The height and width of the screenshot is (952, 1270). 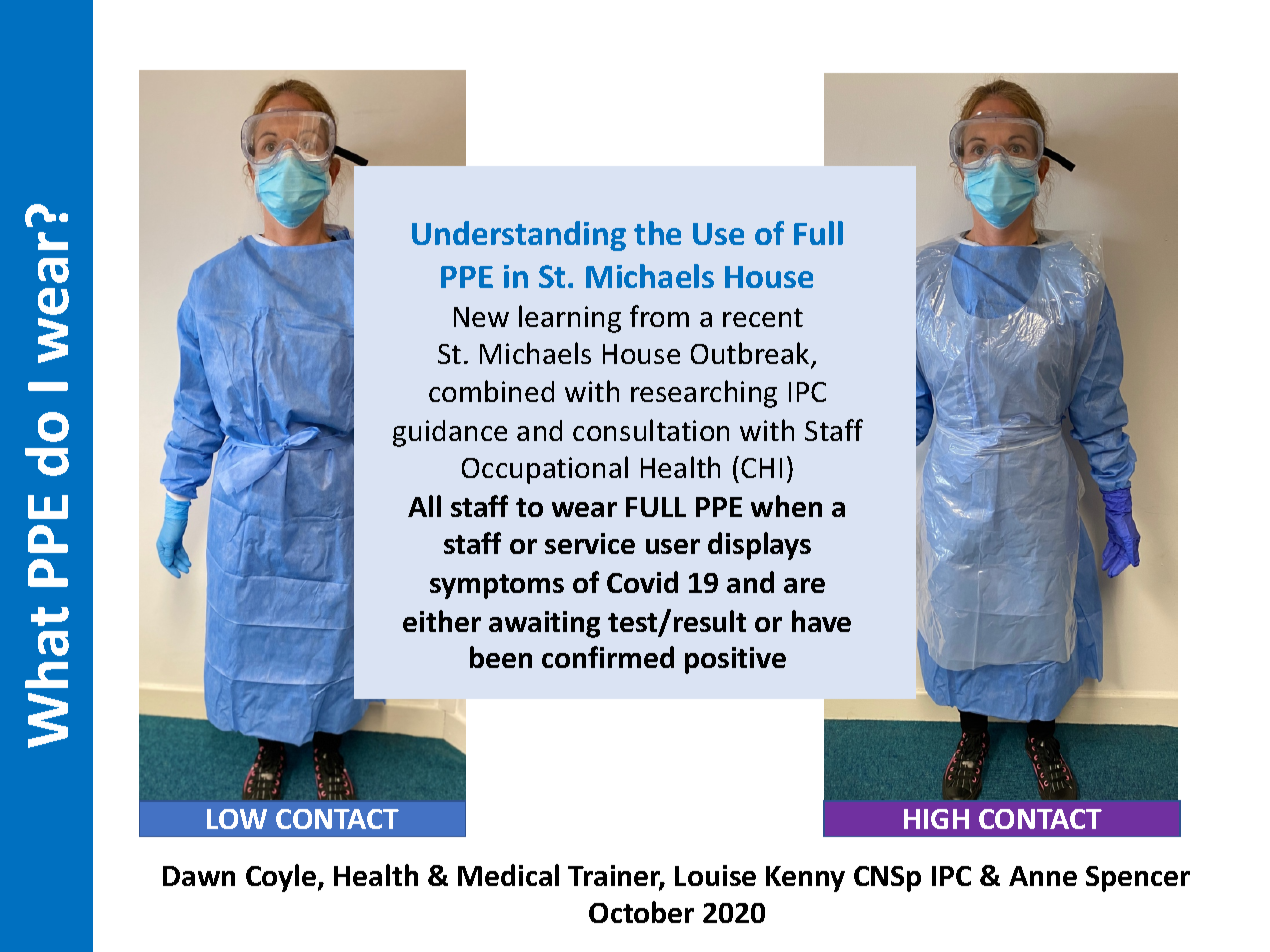 What do you see at coordinates (282, 878) in the screenshot?
I see `Coyle` at bounding box center [282, 878].
